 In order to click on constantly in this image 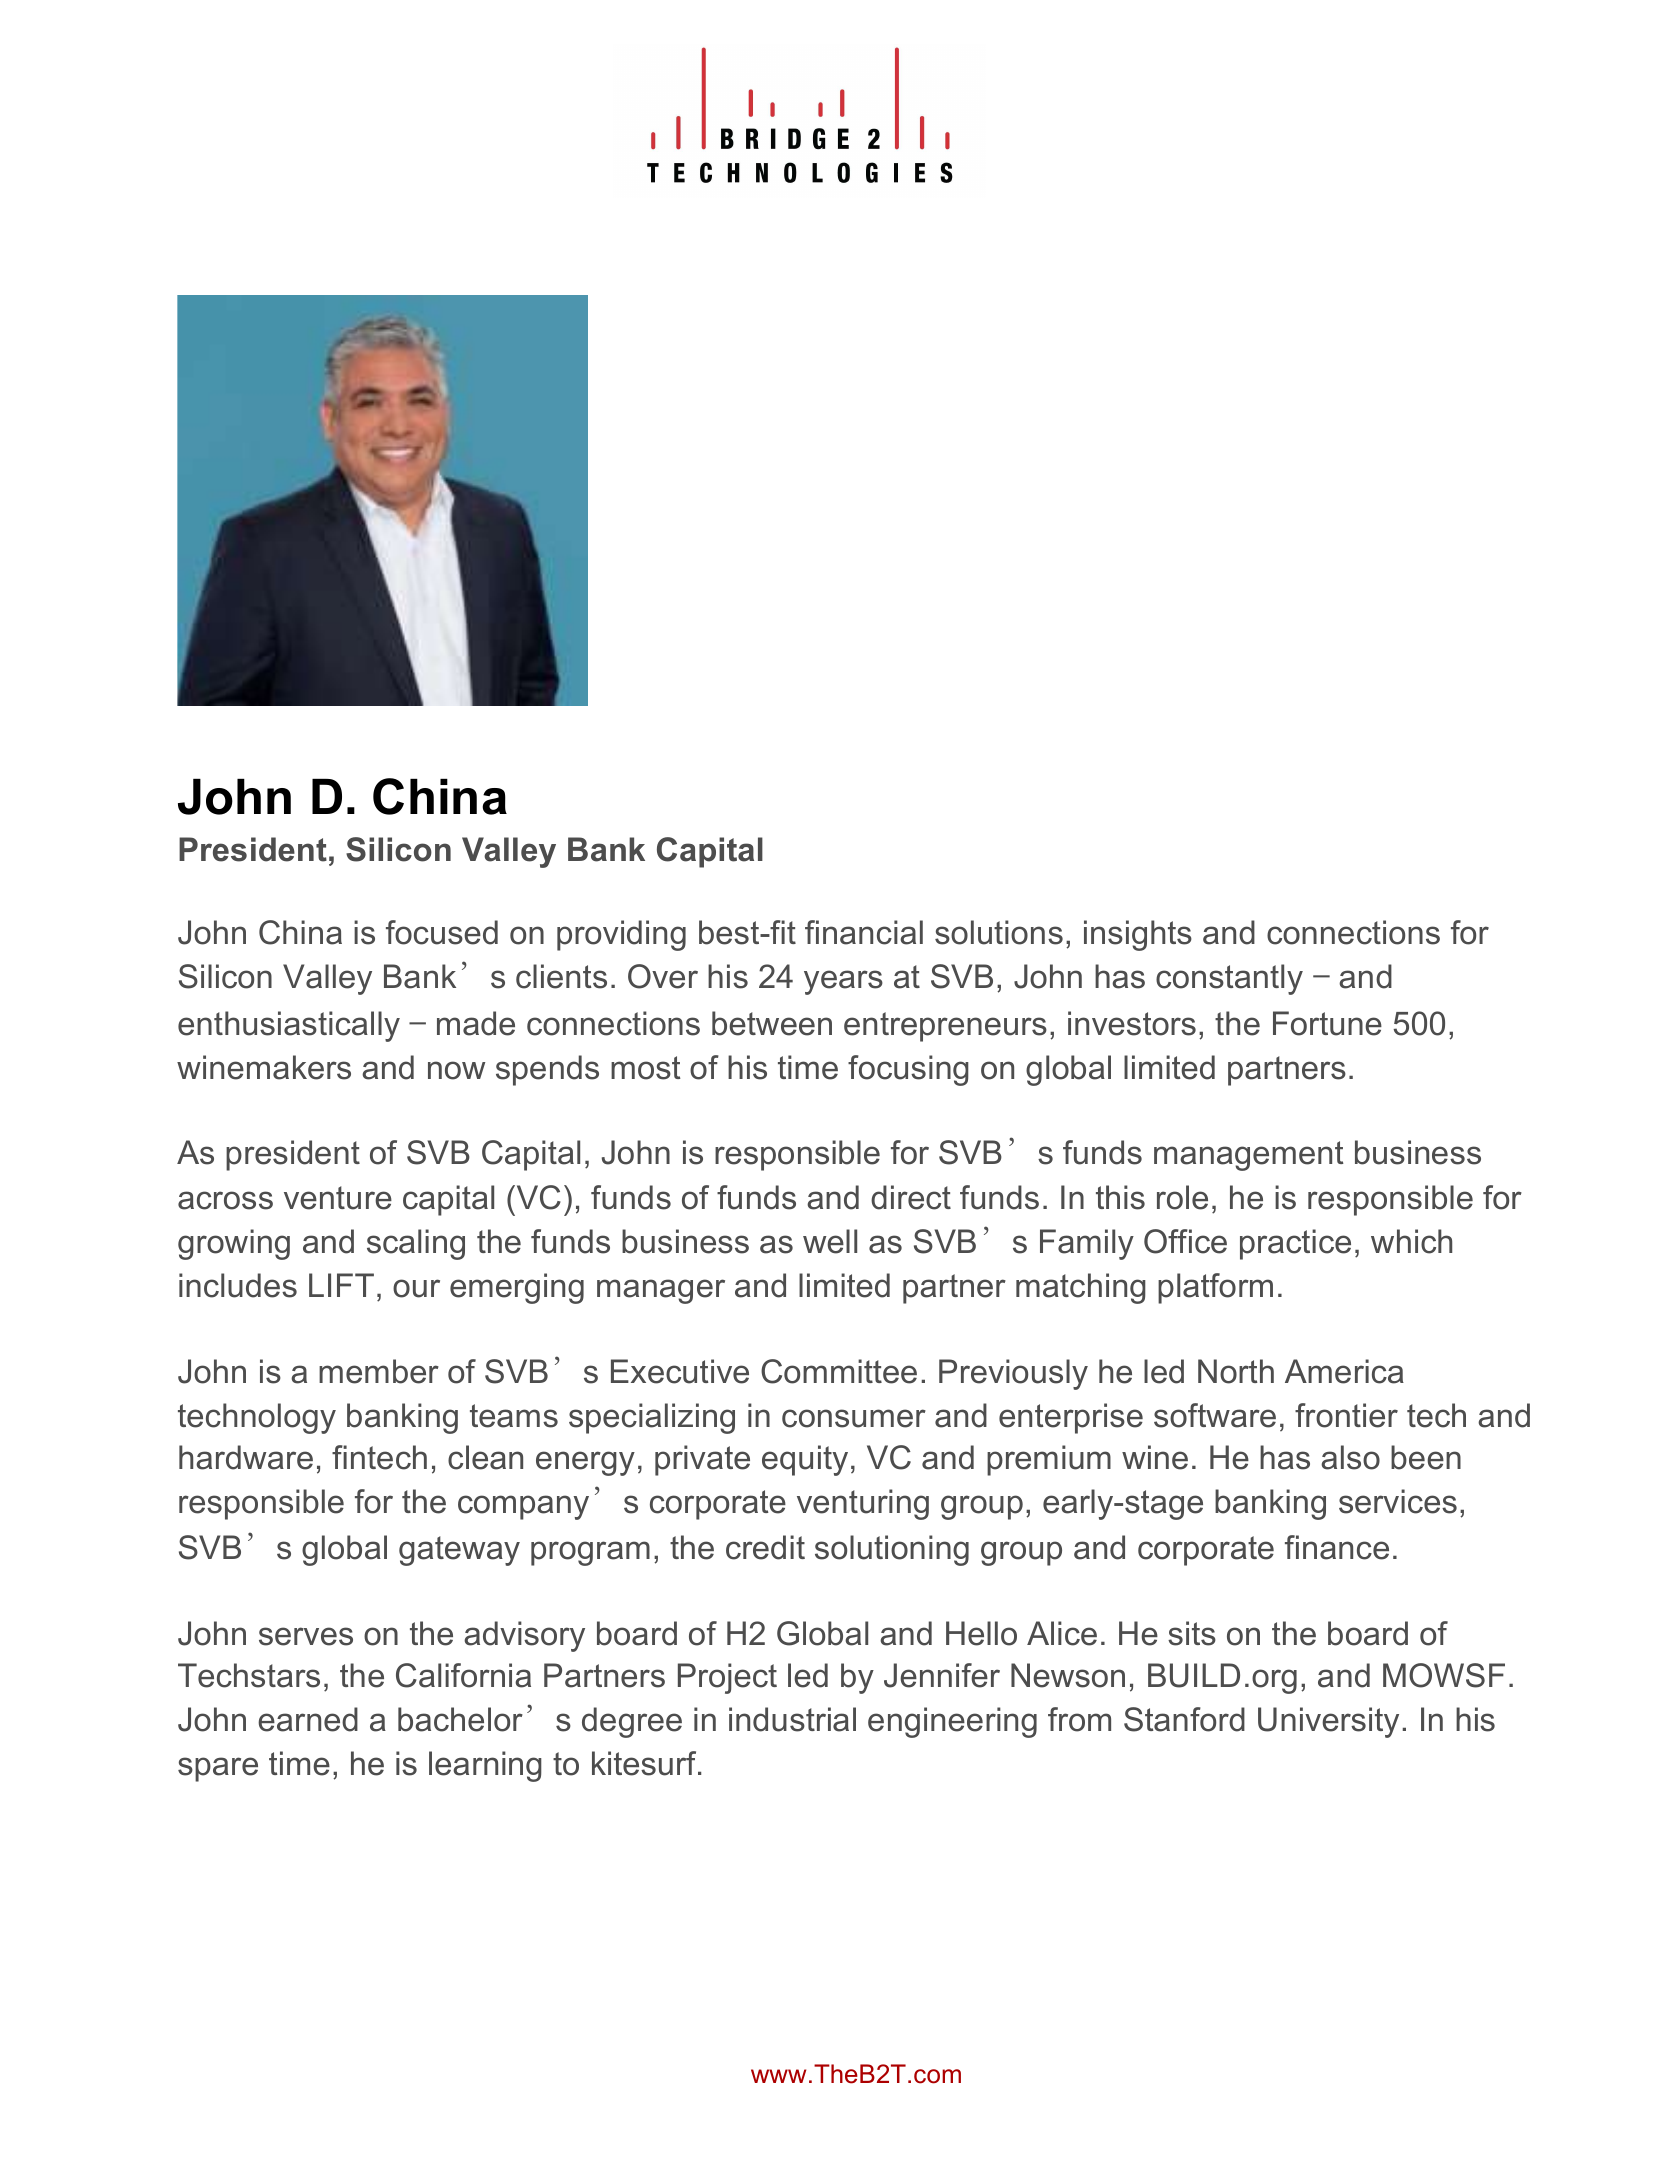, I will do `click(1229, 979)`.
